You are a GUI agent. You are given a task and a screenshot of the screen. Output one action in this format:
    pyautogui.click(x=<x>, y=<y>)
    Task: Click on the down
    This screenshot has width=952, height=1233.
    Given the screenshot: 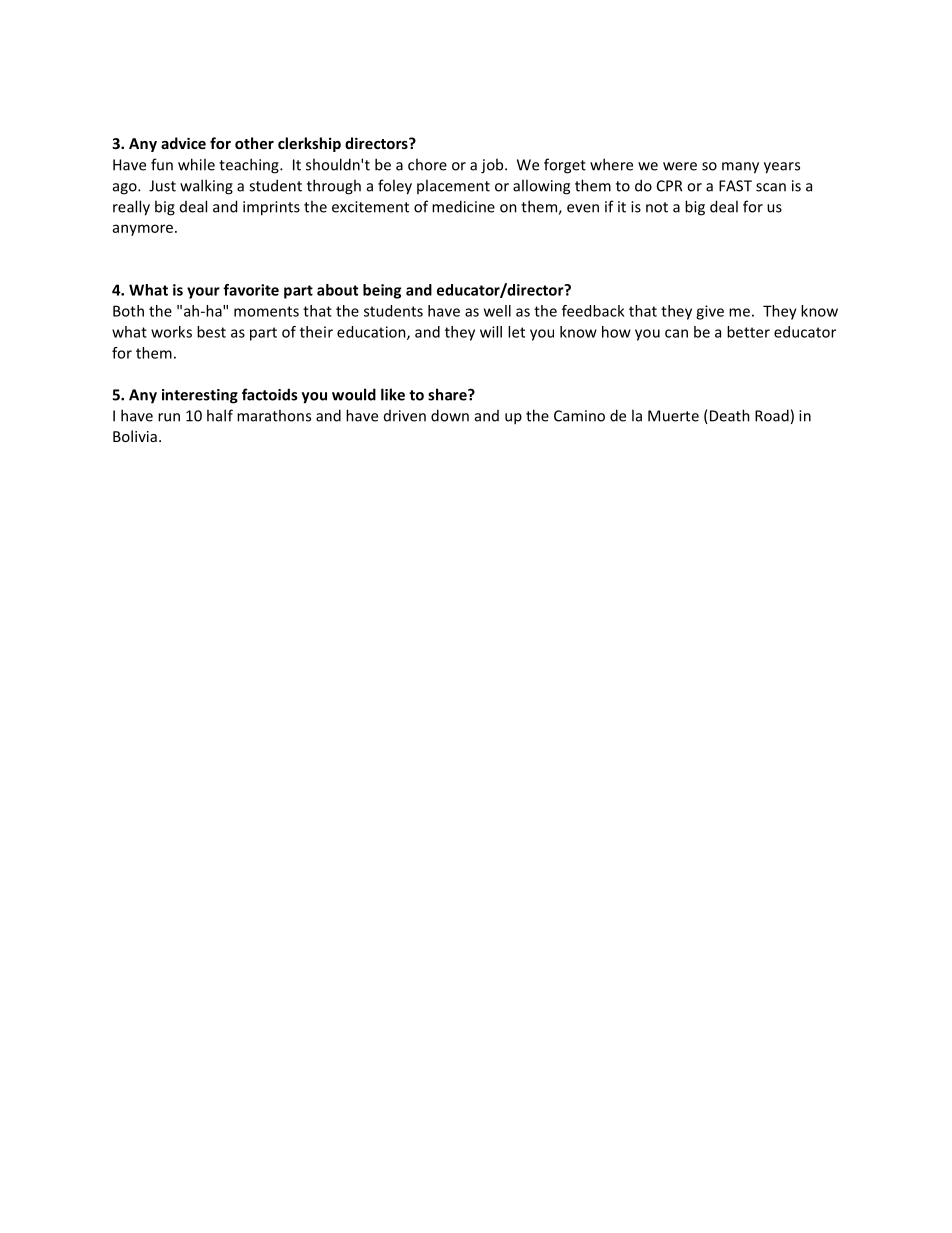 What is the action you would take?
    pyautogui.click(x=450, y=415)
